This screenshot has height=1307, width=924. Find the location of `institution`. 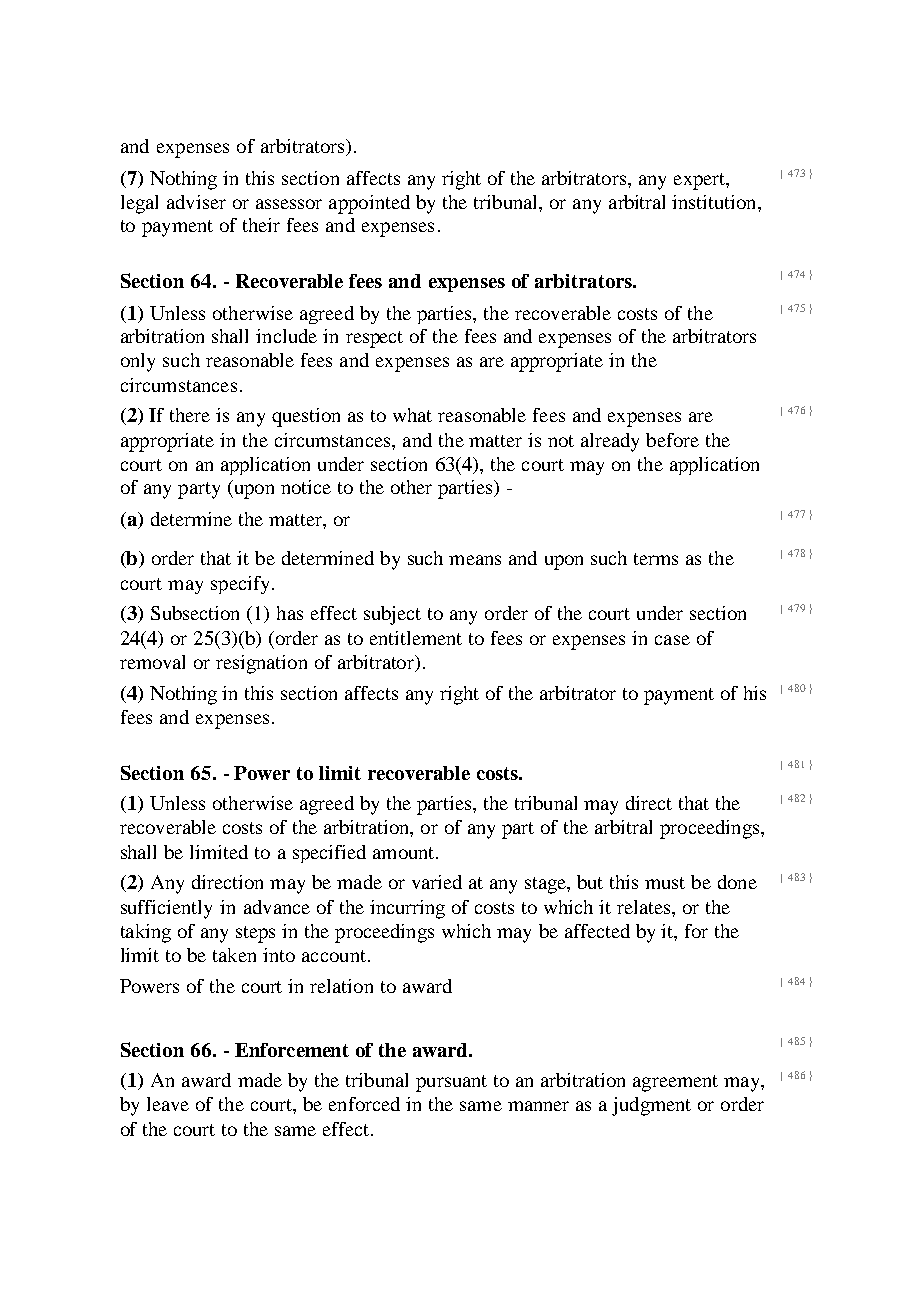

institution is located at coordinates (715, 202).
